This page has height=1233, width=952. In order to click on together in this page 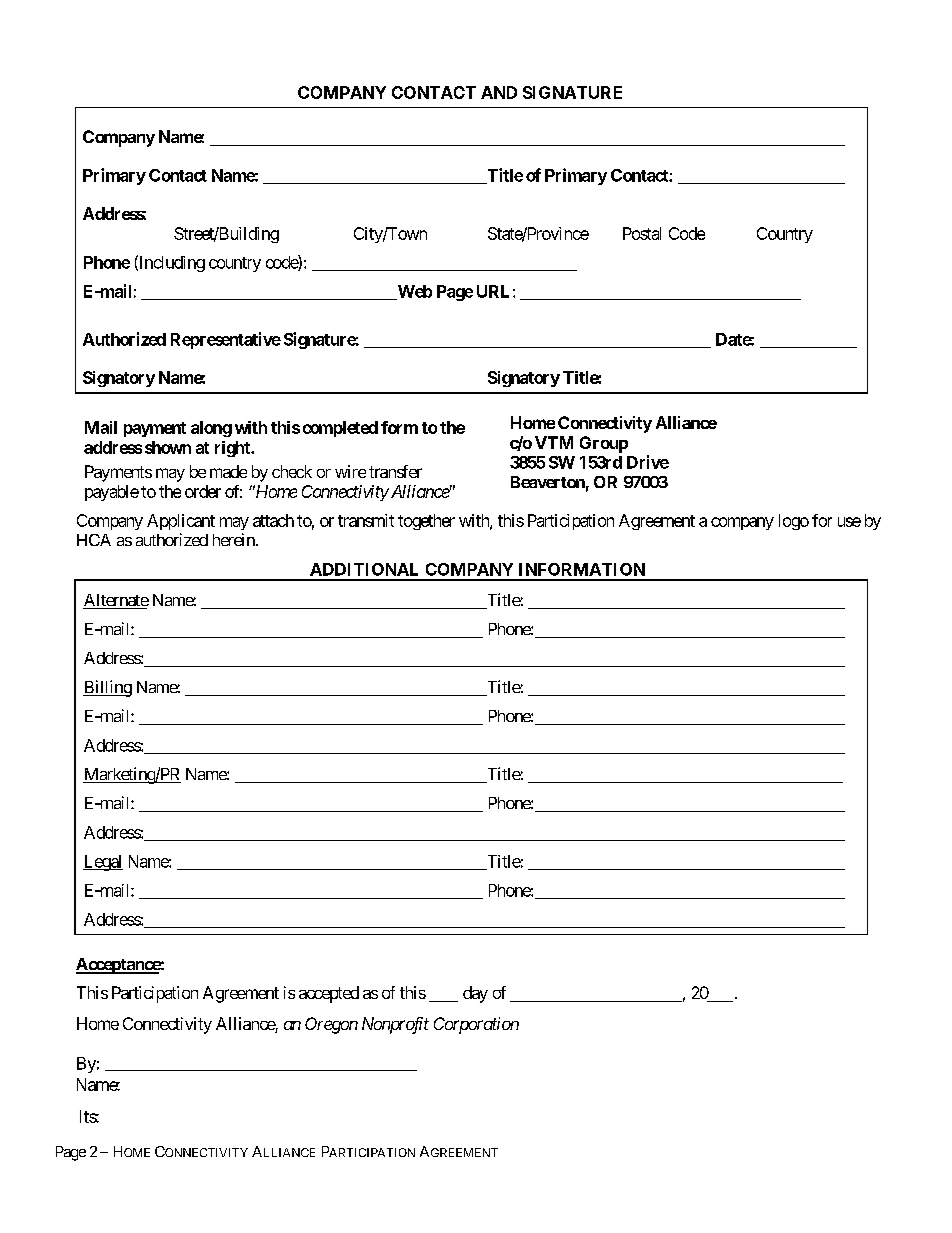, I will do `click(426, 522)`.
